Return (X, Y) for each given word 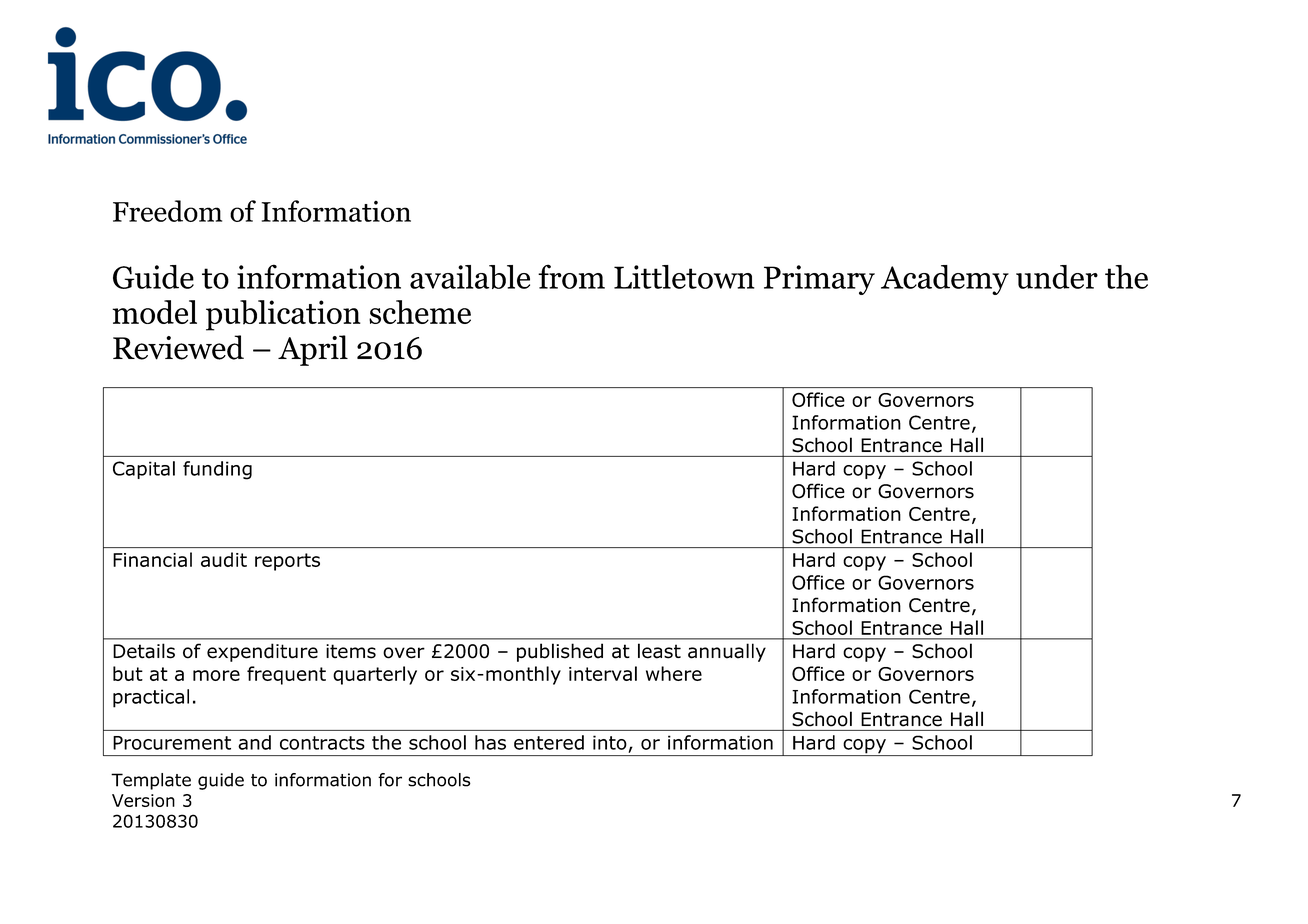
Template (151, 781)
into (610, 742)
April (313, 350)
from (571, 276)
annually (727, 652)
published (560, 652)
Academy (945, 280)
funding (217, 470)
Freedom (167, 211)
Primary (819, 280)
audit (224, 559)
